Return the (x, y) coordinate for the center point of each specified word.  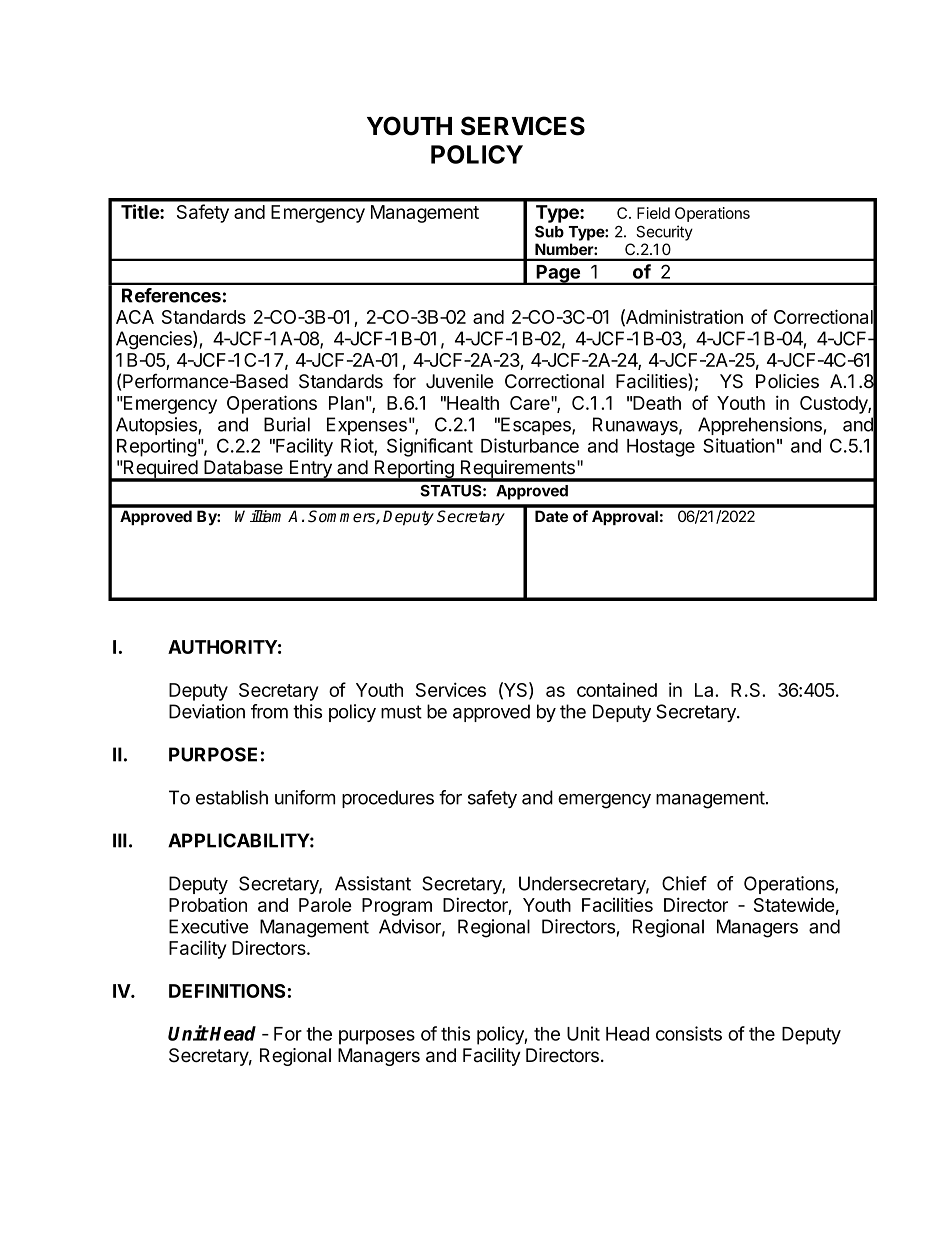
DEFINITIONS (227, 991)
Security (664, 233)
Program (397, 907)
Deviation (207, 711)
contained (617, 690)
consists (689, 1033)
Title (141, 211)
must (401, 712)
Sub (549, 232)
